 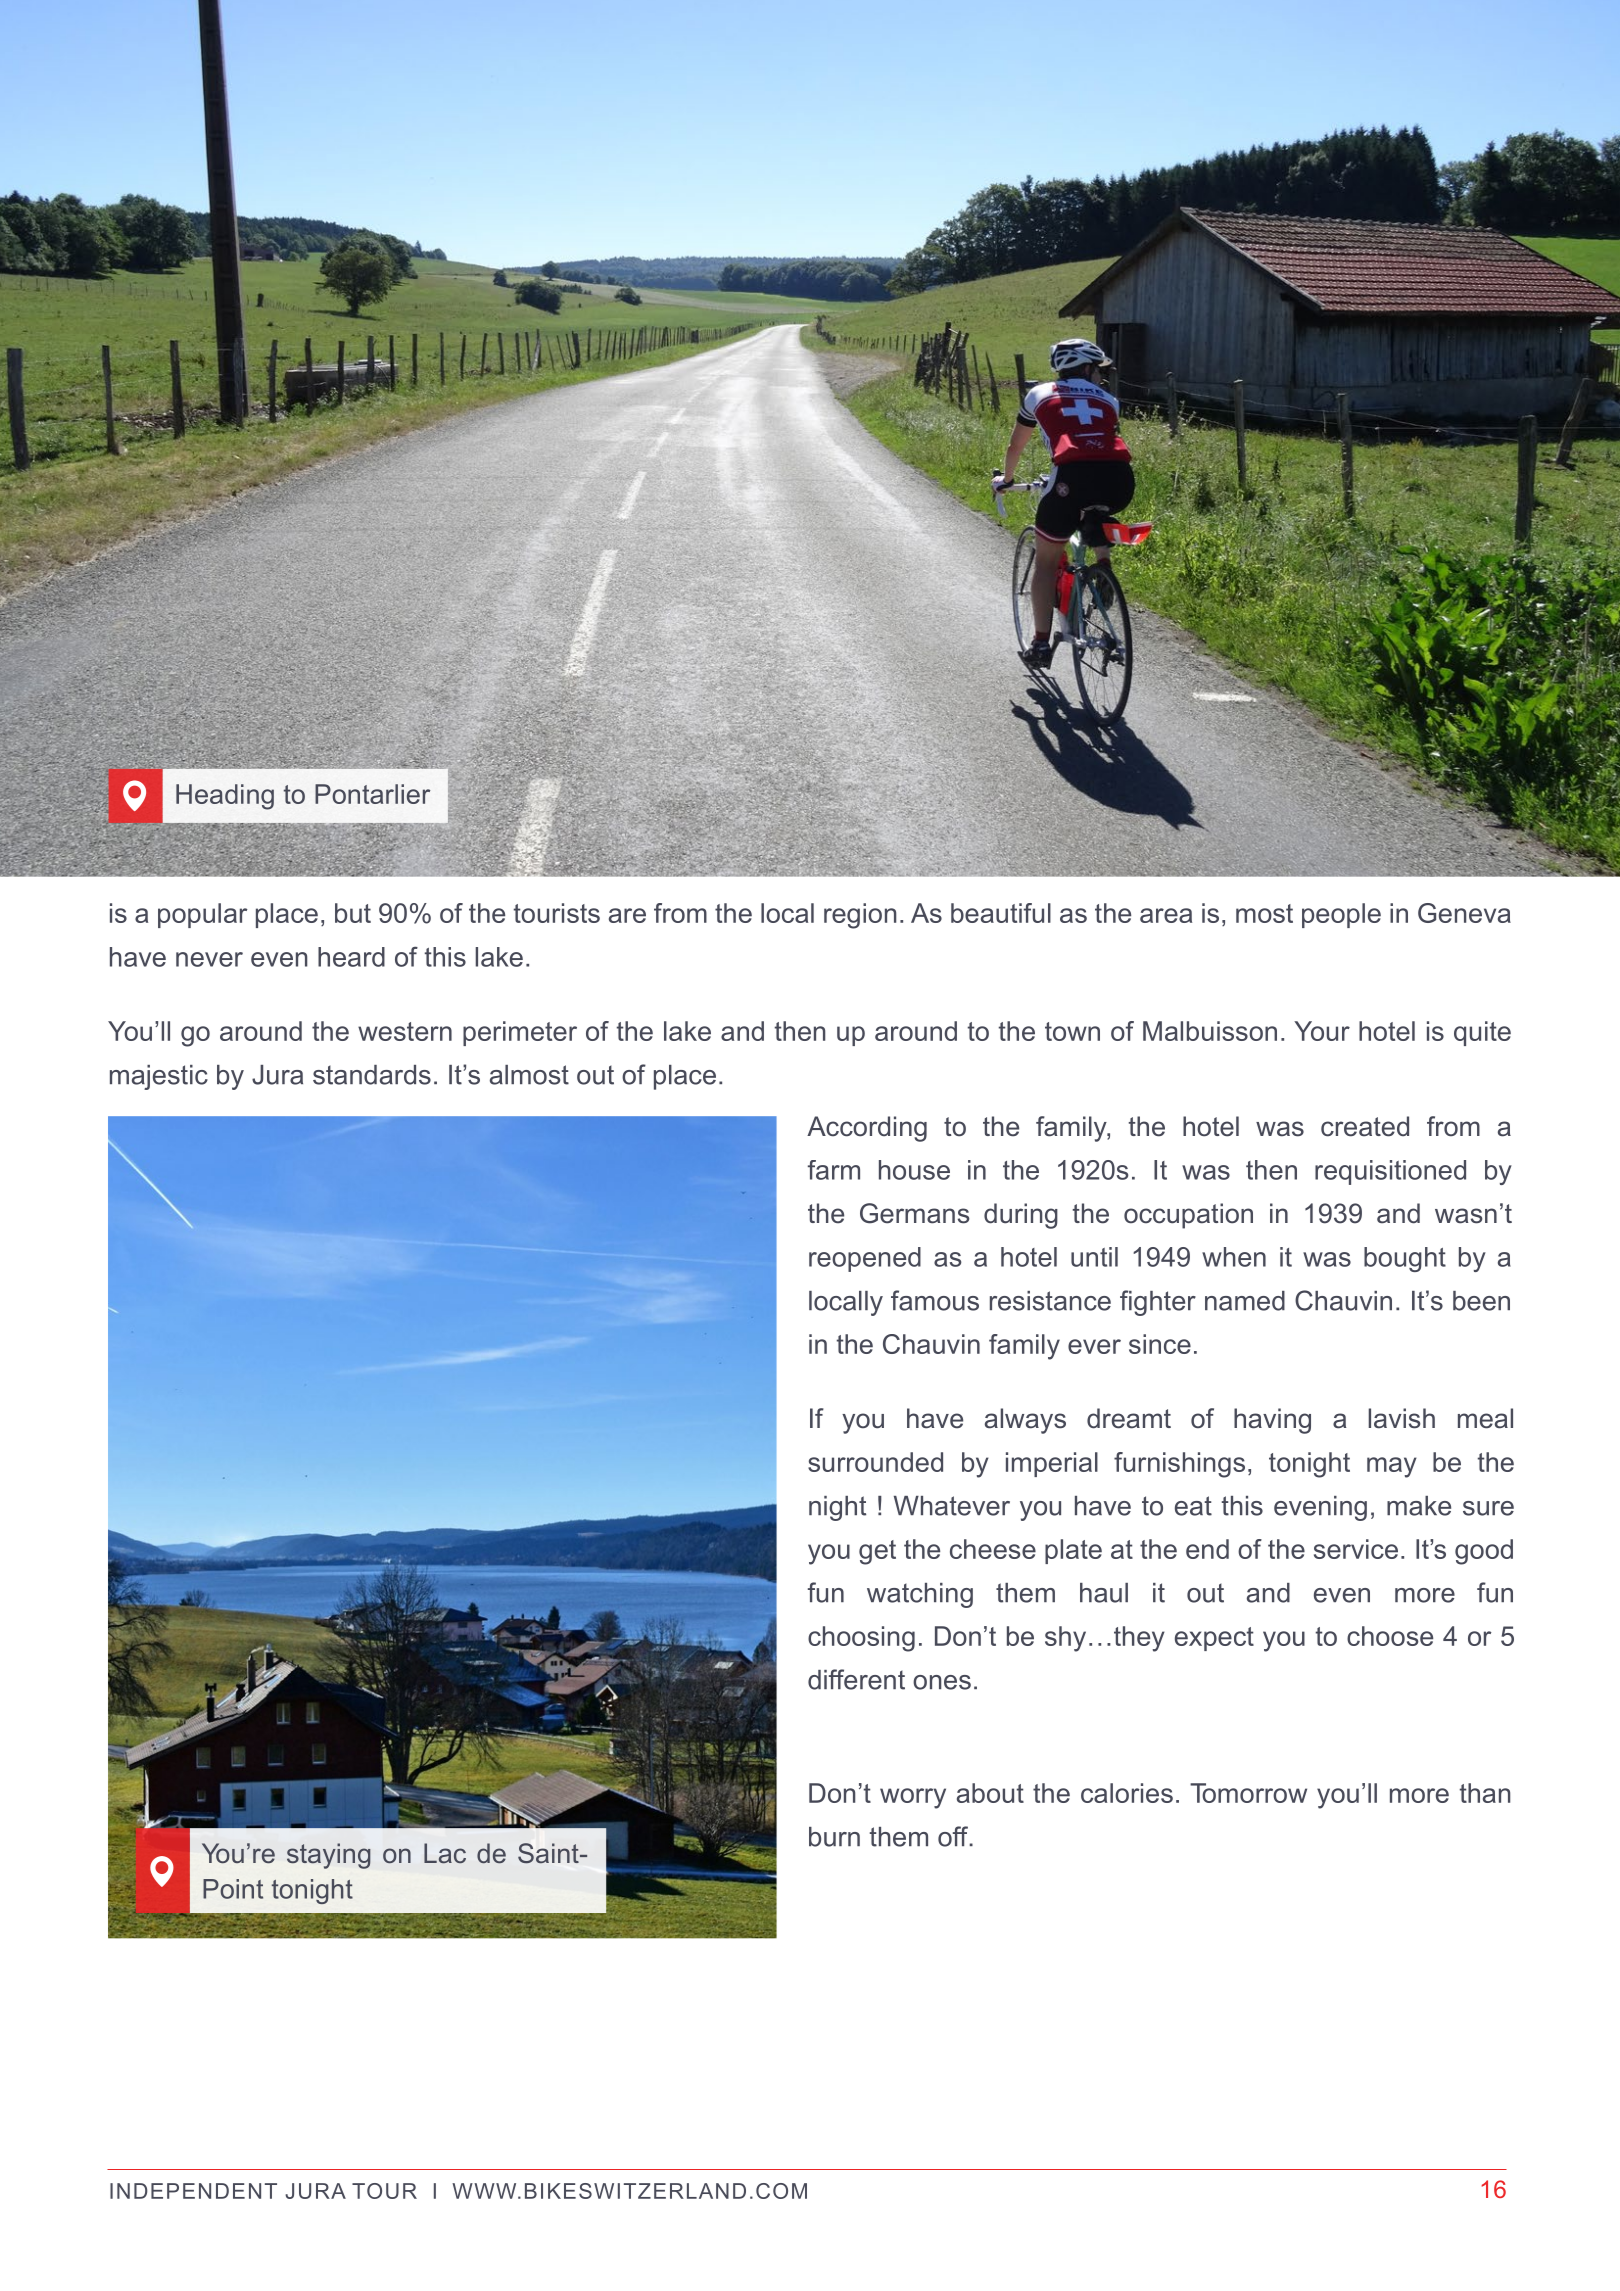 What do you see at coordinates (1390, 1172) in the document?
I see `requisitioned` at bounding box center [1390, 1172].
